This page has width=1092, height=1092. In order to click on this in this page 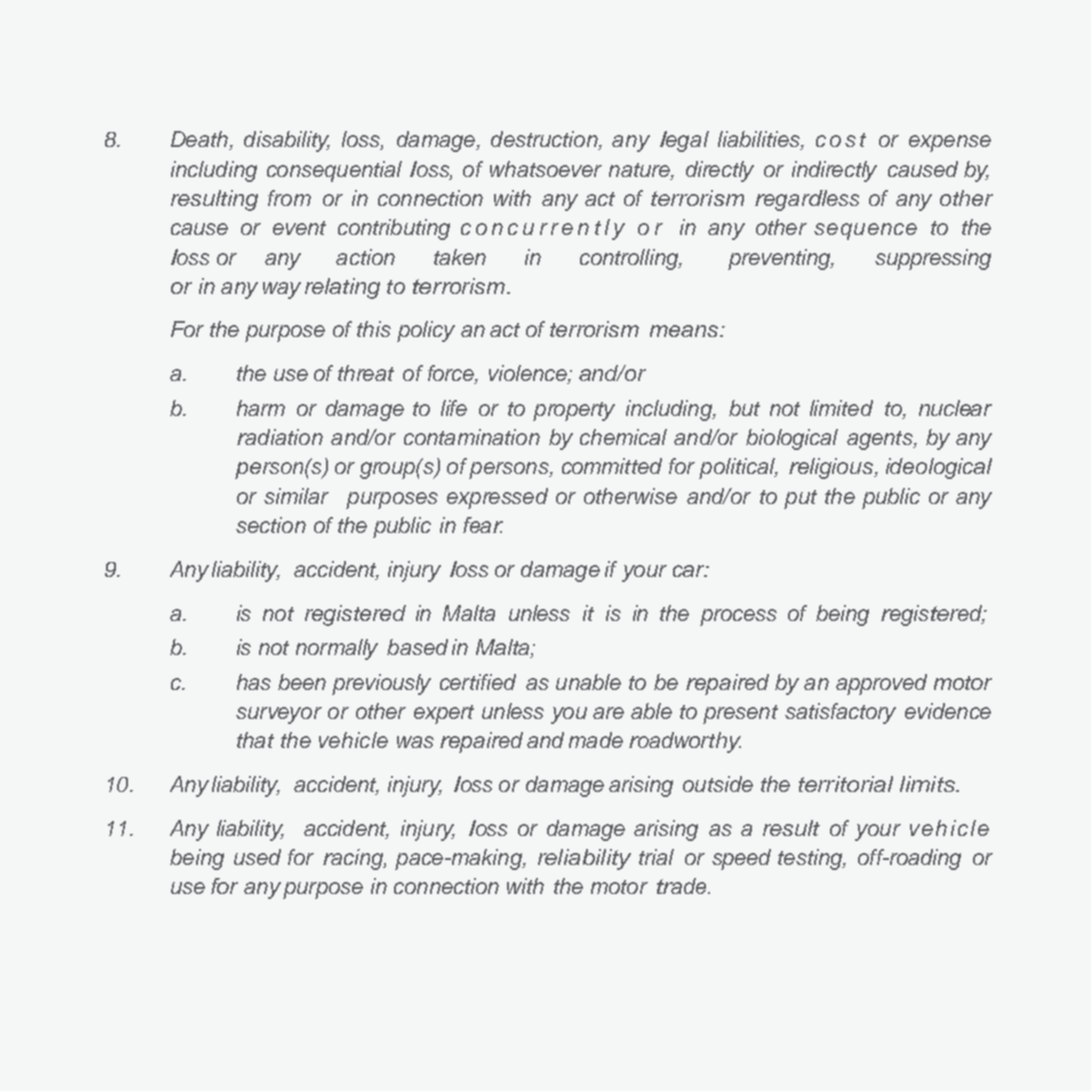, I will do `click(374, 329)`.
